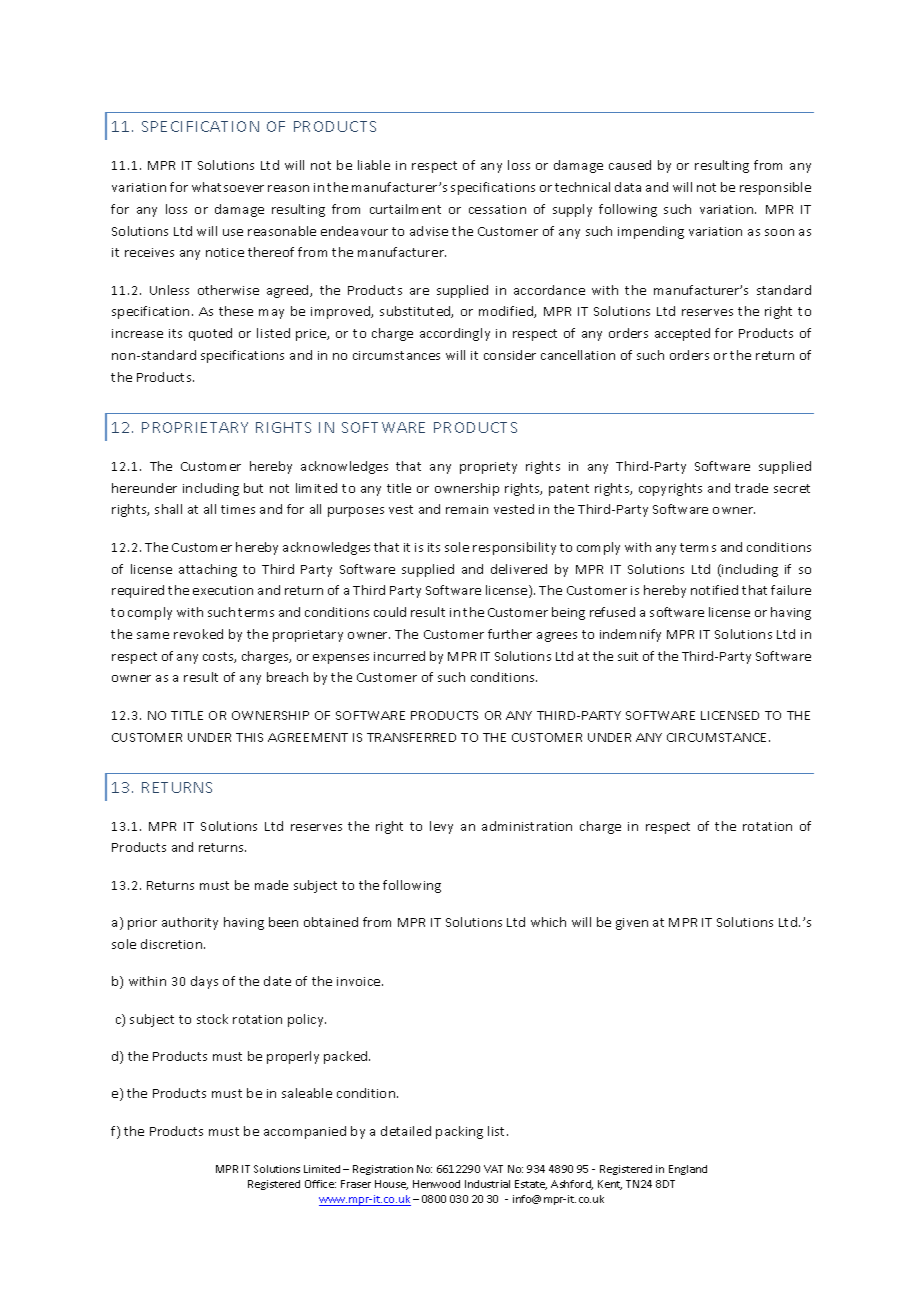 The height and width of the document is (1308, 924). What do you see at coordinates (459, 1132) in the document?
I see `packing` at bounding box center [459, 1132].
